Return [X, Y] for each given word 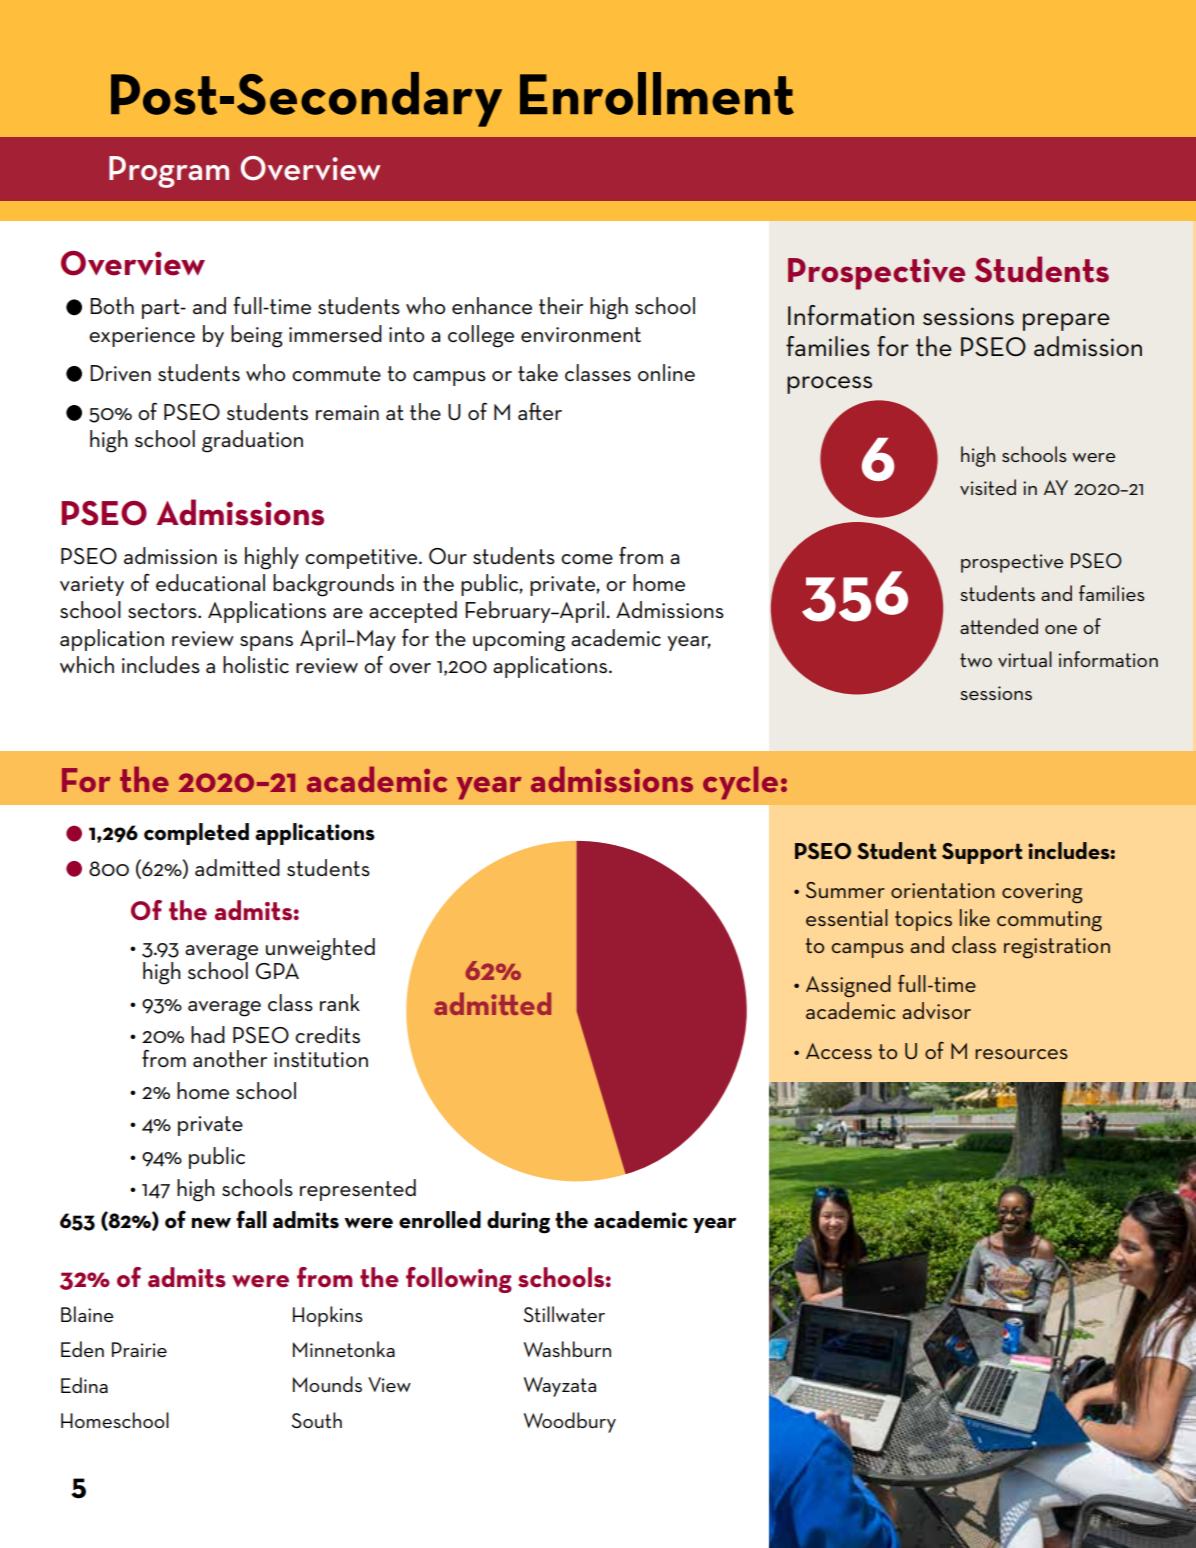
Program [169, 172]
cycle [740, 783]
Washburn [567, 1349]
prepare [1066, 322]
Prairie [139, 1349]
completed [196, 834]
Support [982, 853]
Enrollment [657, 93]
